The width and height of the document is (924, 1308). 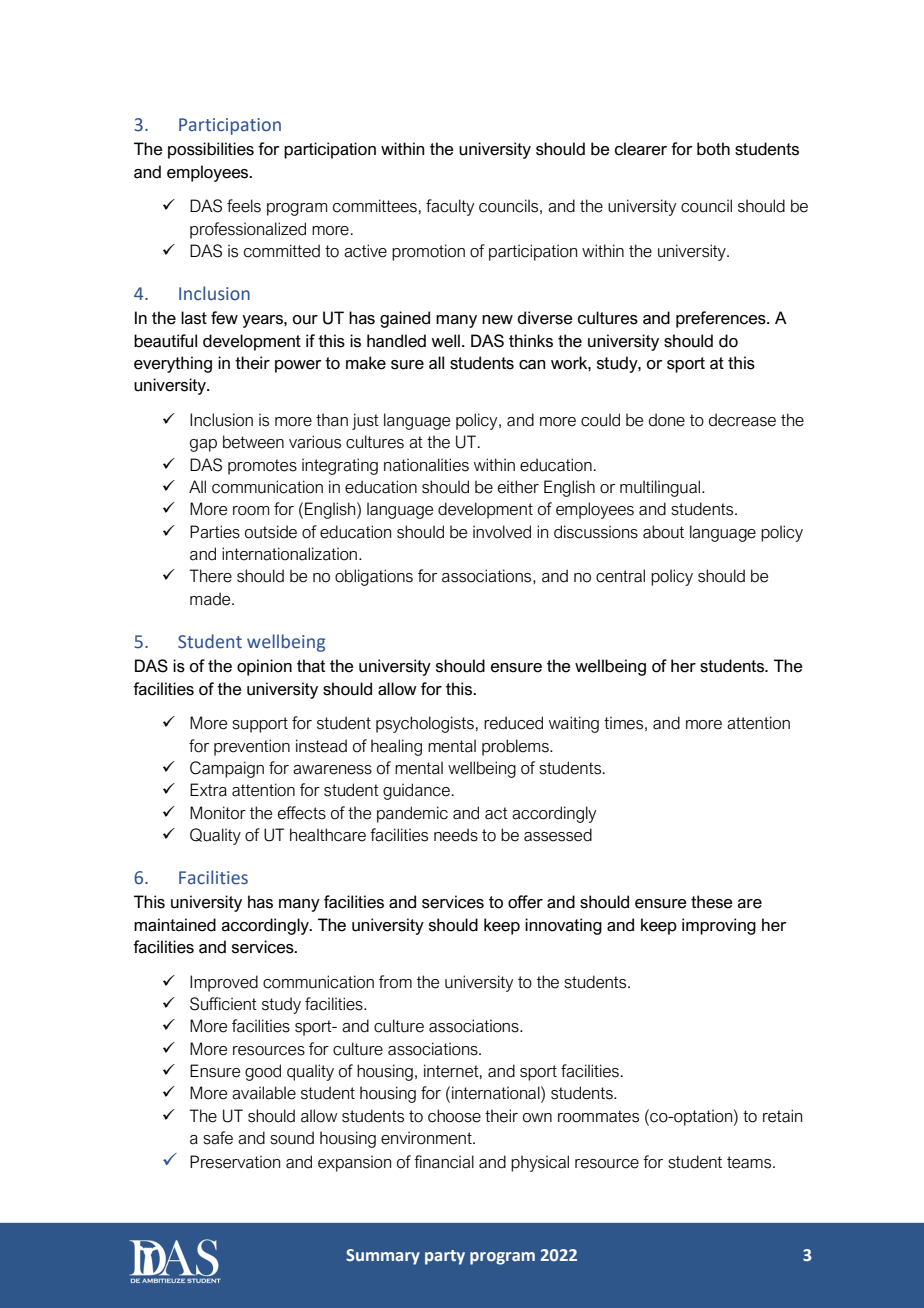 What do you see at coordinates (513, 723) in the document?
I see `reduced` at bounding box center [513, 723].
